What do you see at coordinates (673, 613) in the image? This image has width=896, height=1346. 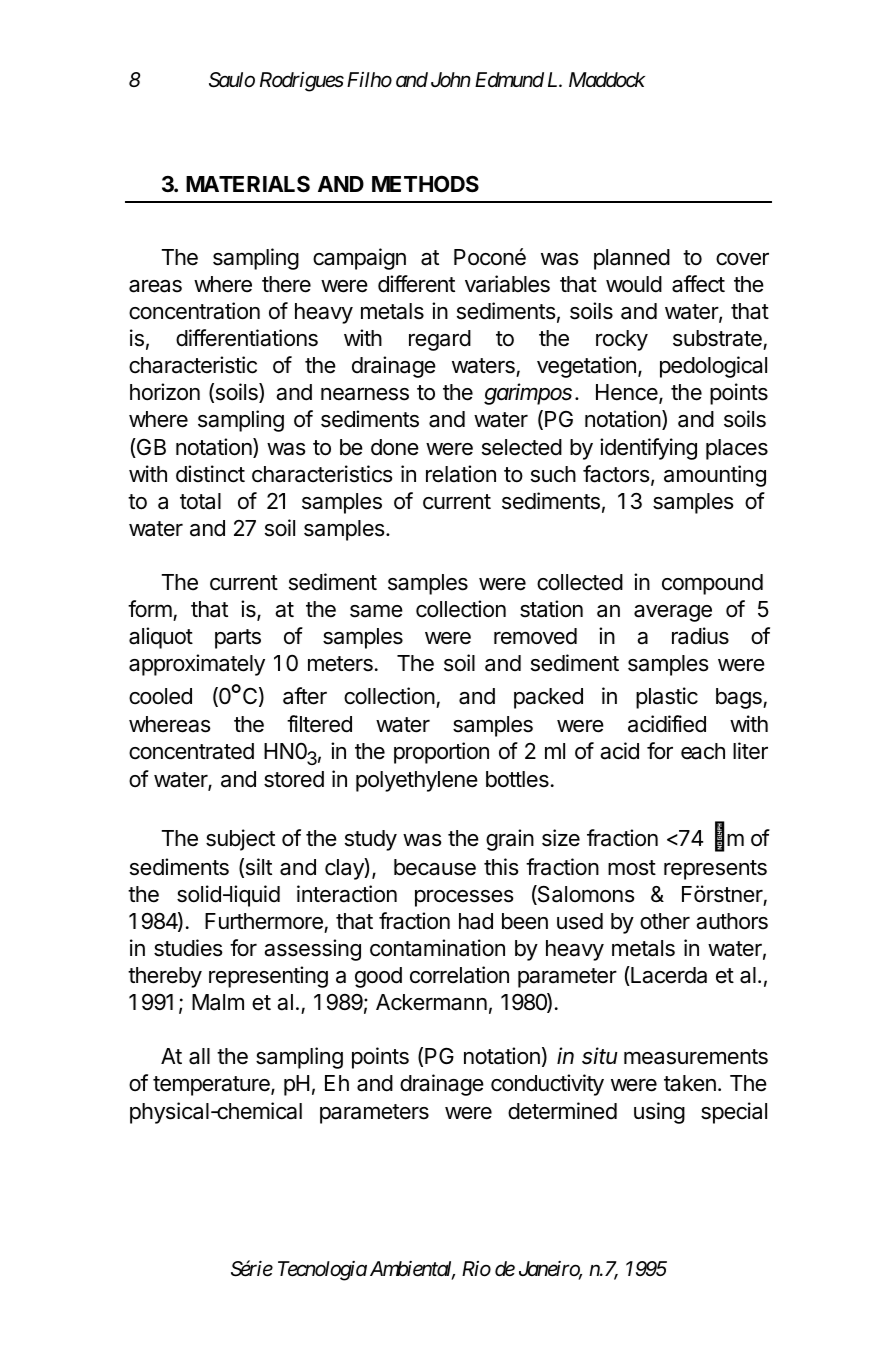 I see `average` at bounding box center [673, 613].
